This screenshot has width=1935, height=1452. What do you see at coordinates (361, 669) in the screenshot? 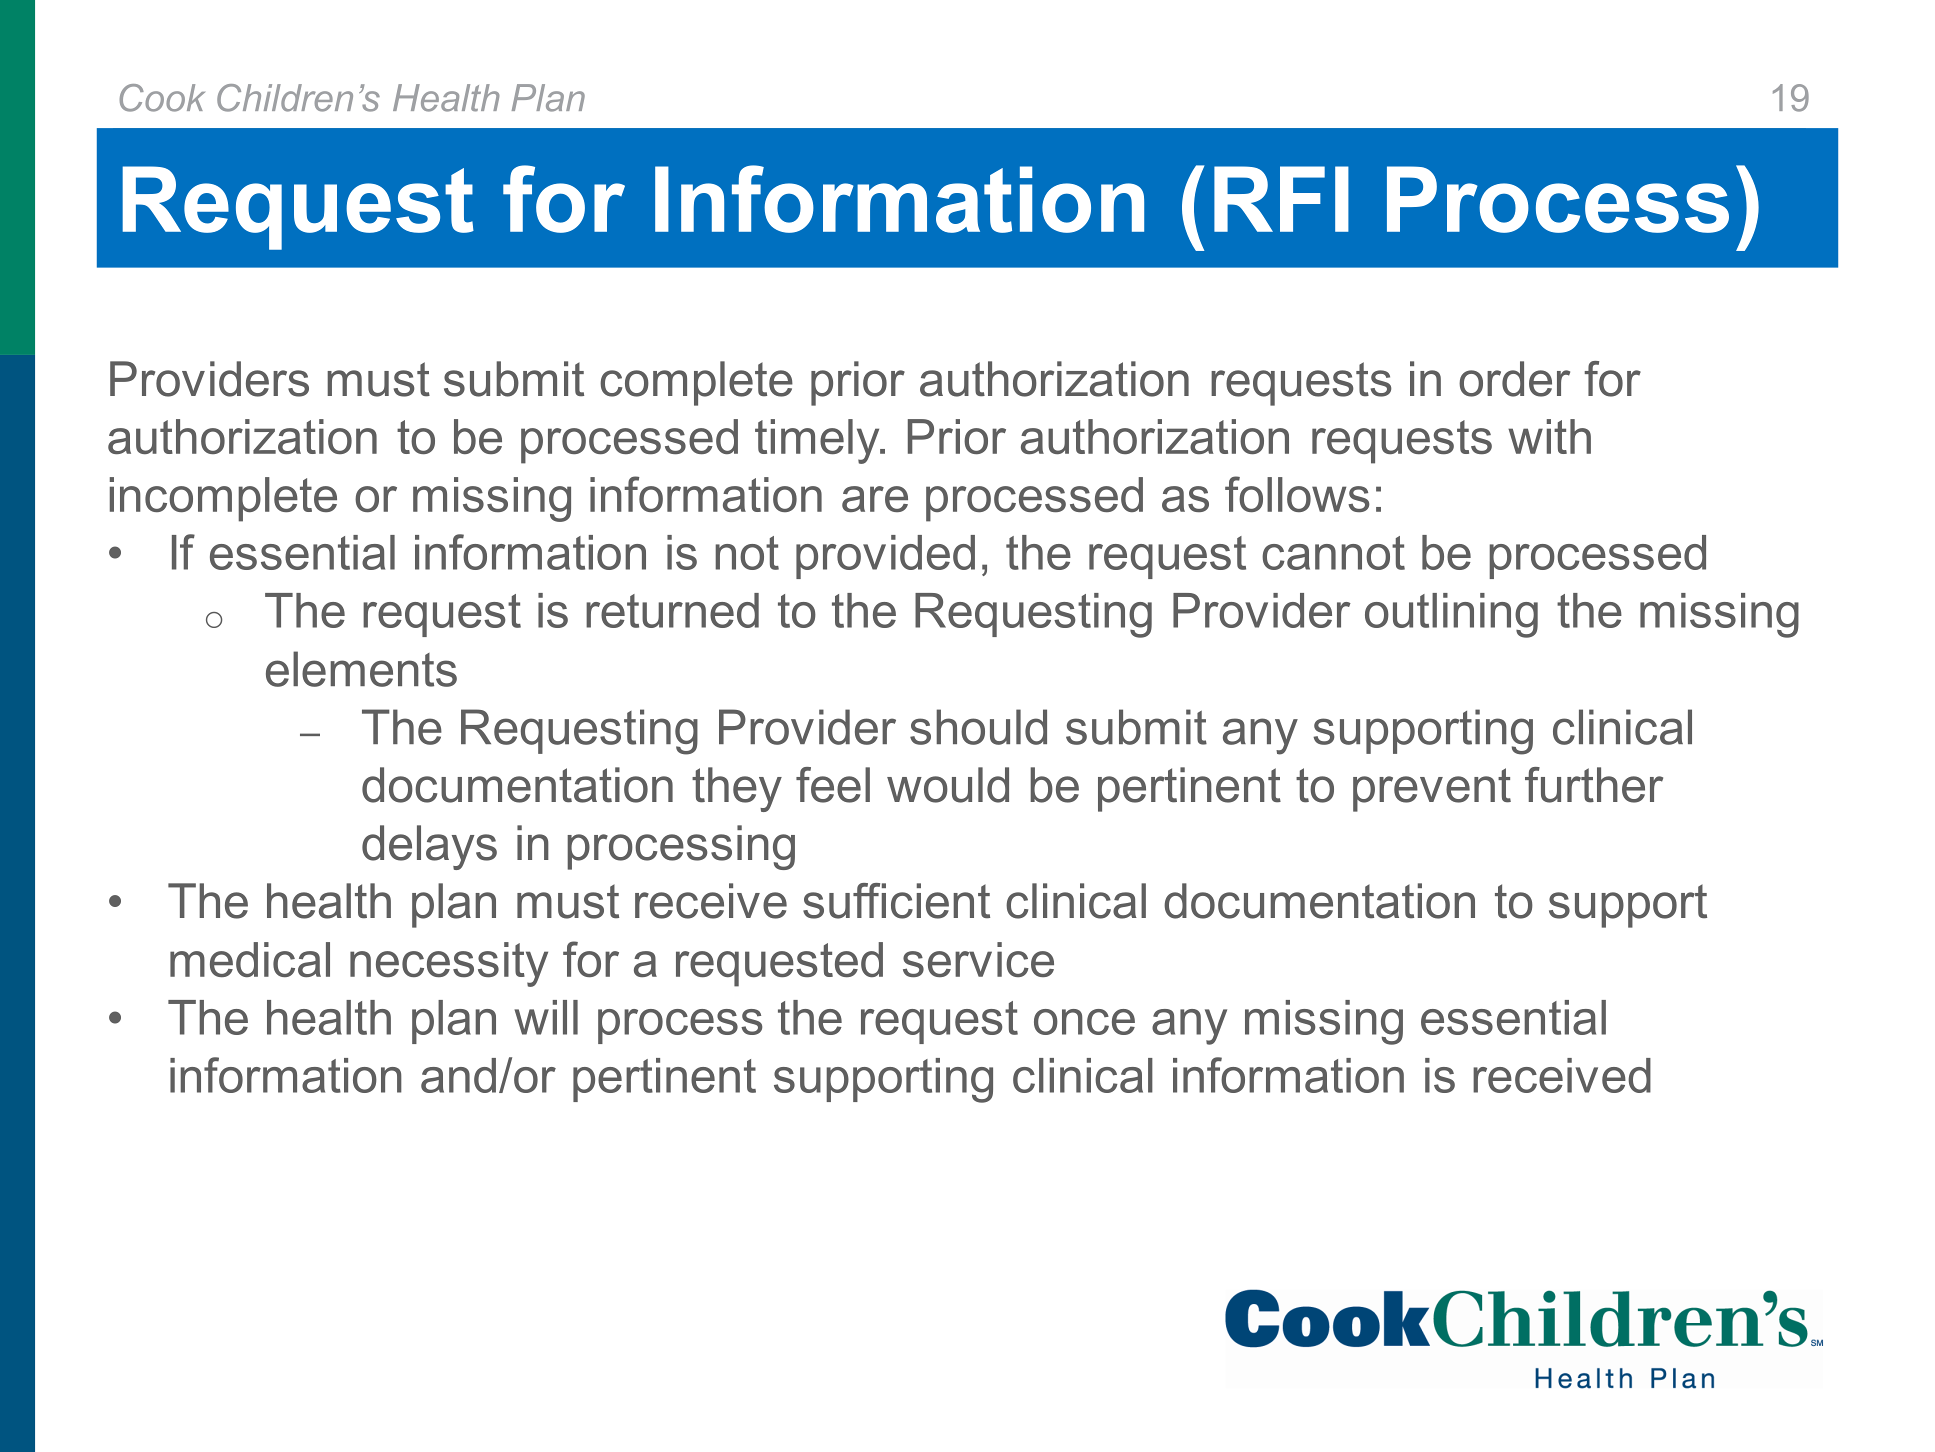
I see `elements` at bounding box center [361, 669].
